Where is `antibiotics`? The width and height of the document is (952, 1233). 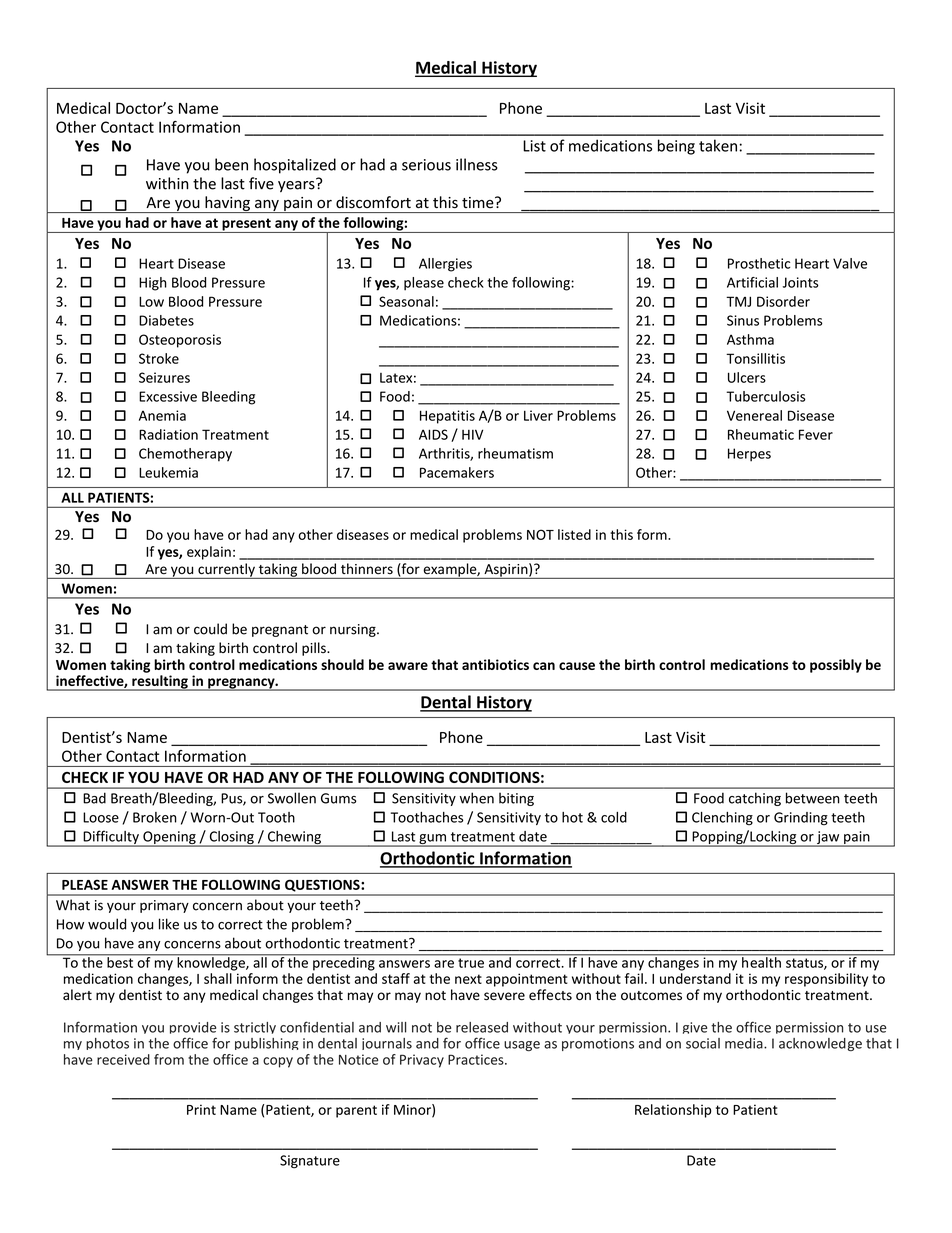
antibiotics is located at coordinates (495, 664).
